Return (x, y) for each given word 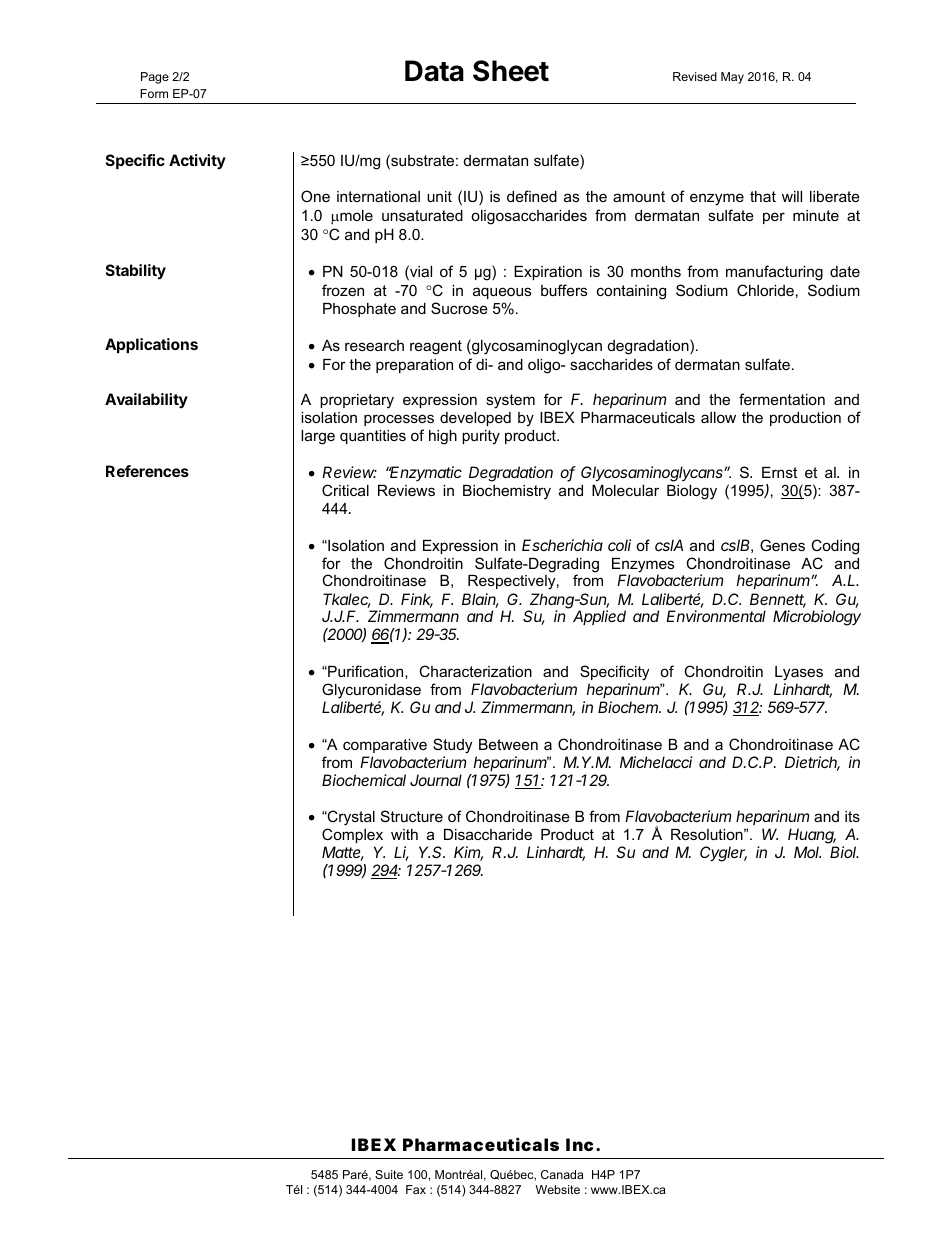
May (732, 78)
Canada (562, 1174)
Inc (579, 1144)
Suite (389, 1174)
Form (154, 93)
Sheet (511, 71)
